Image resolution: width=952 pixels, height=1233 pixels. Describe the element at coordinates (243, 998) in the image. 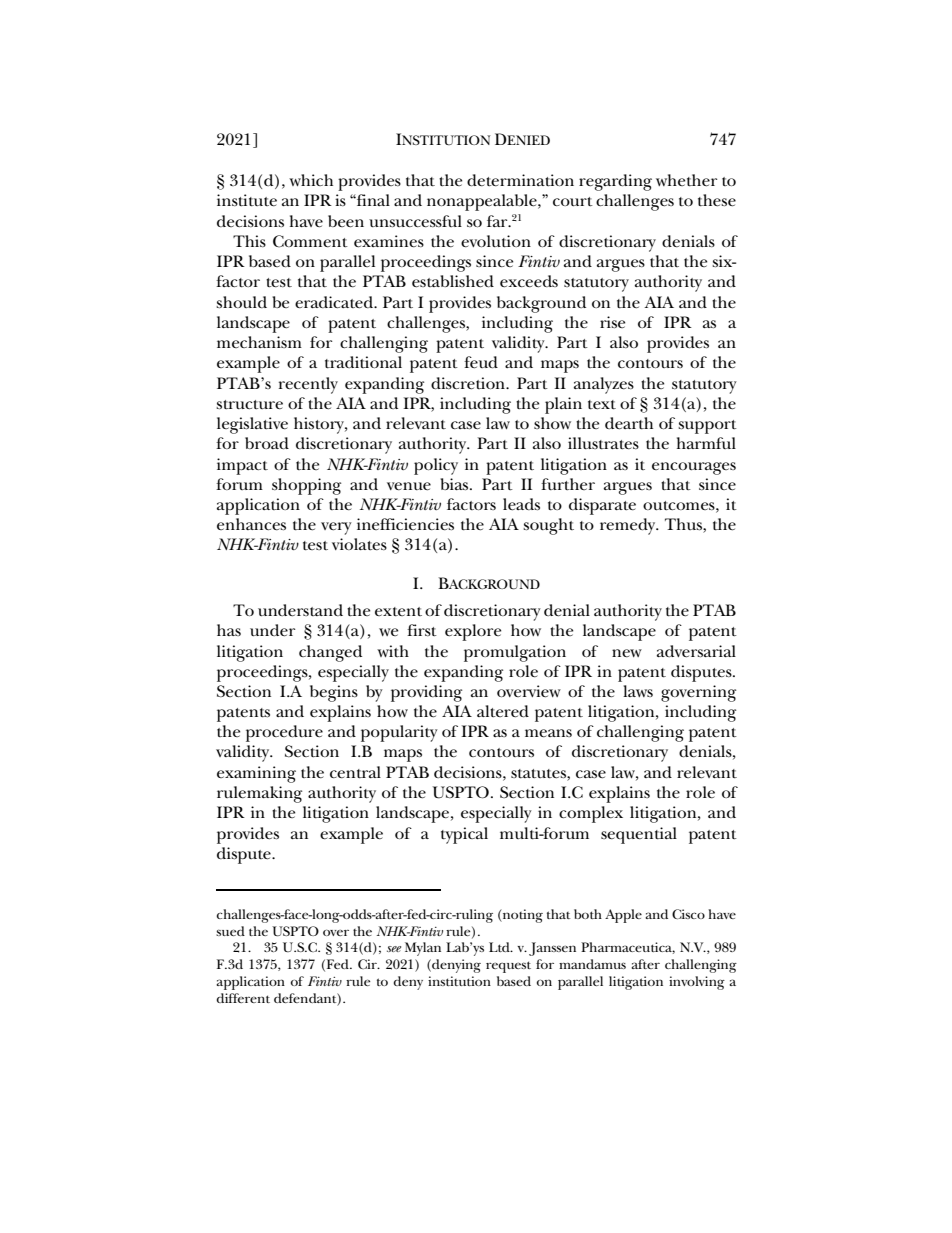

I see `different` at that location.
